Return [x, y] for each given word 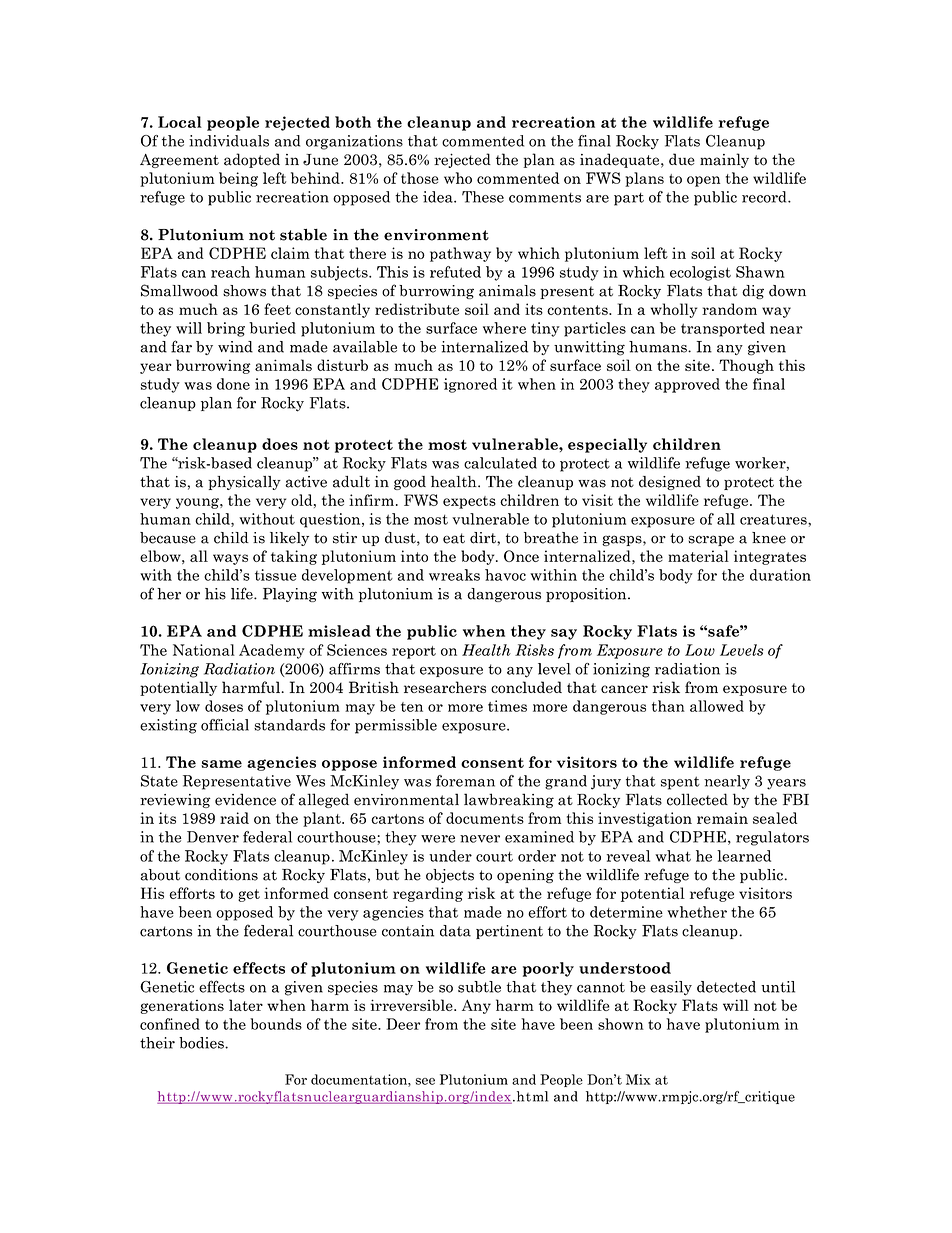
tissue [275, 575]
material [698, 556]
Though [746, 366]
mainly [724, 160]
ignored [470, 385]
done [233, 384]
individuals [229, 141]
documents [485, 818]
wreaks [454, 575]
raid [234, 818]
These [483, 197]
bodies [202, 1043]
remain [722, 818]
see [425, 1081]
